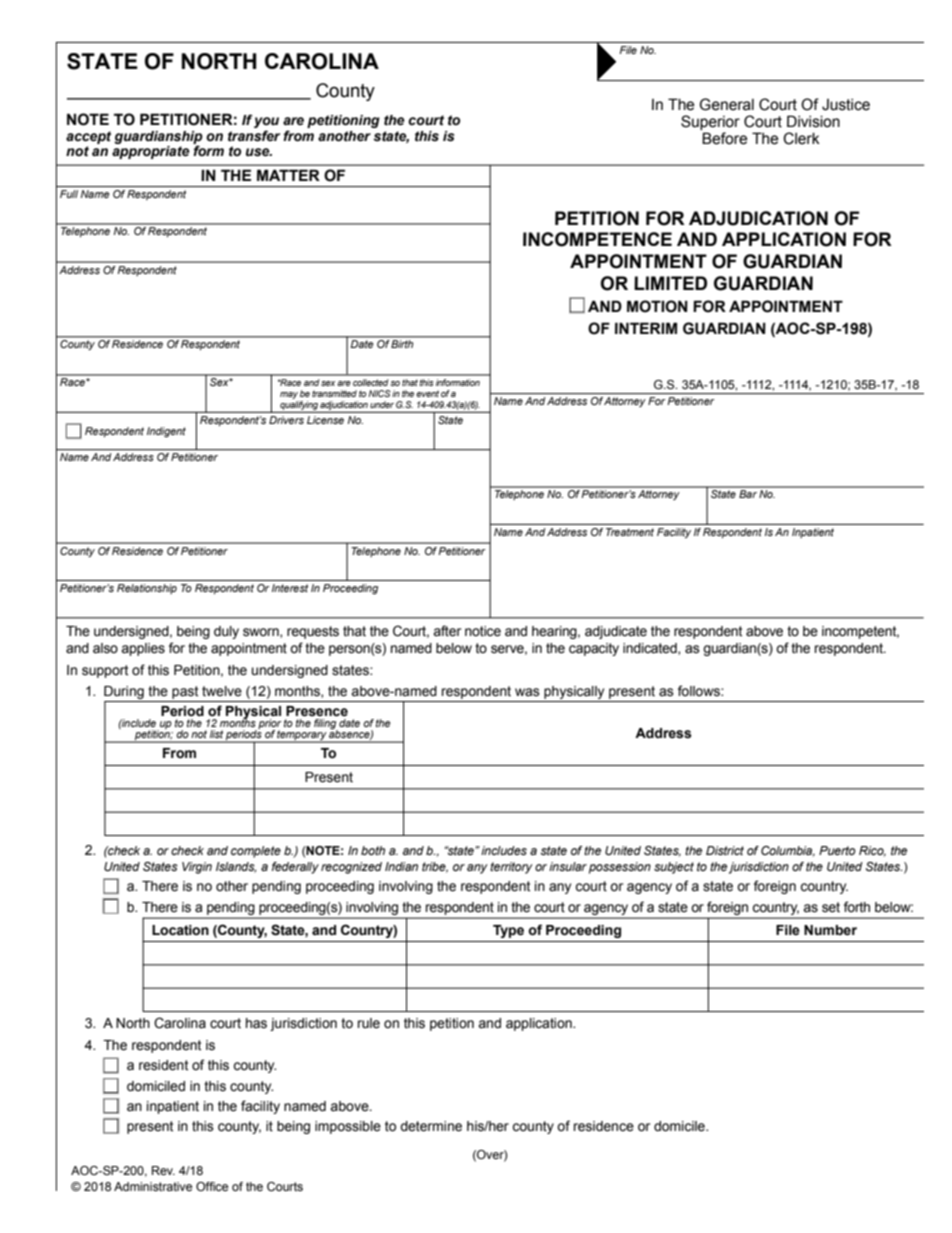 The image size is (952, 1233). Describe the element at coordinates (151, 152) in the screenshot. I see `appropriate` at that location.
